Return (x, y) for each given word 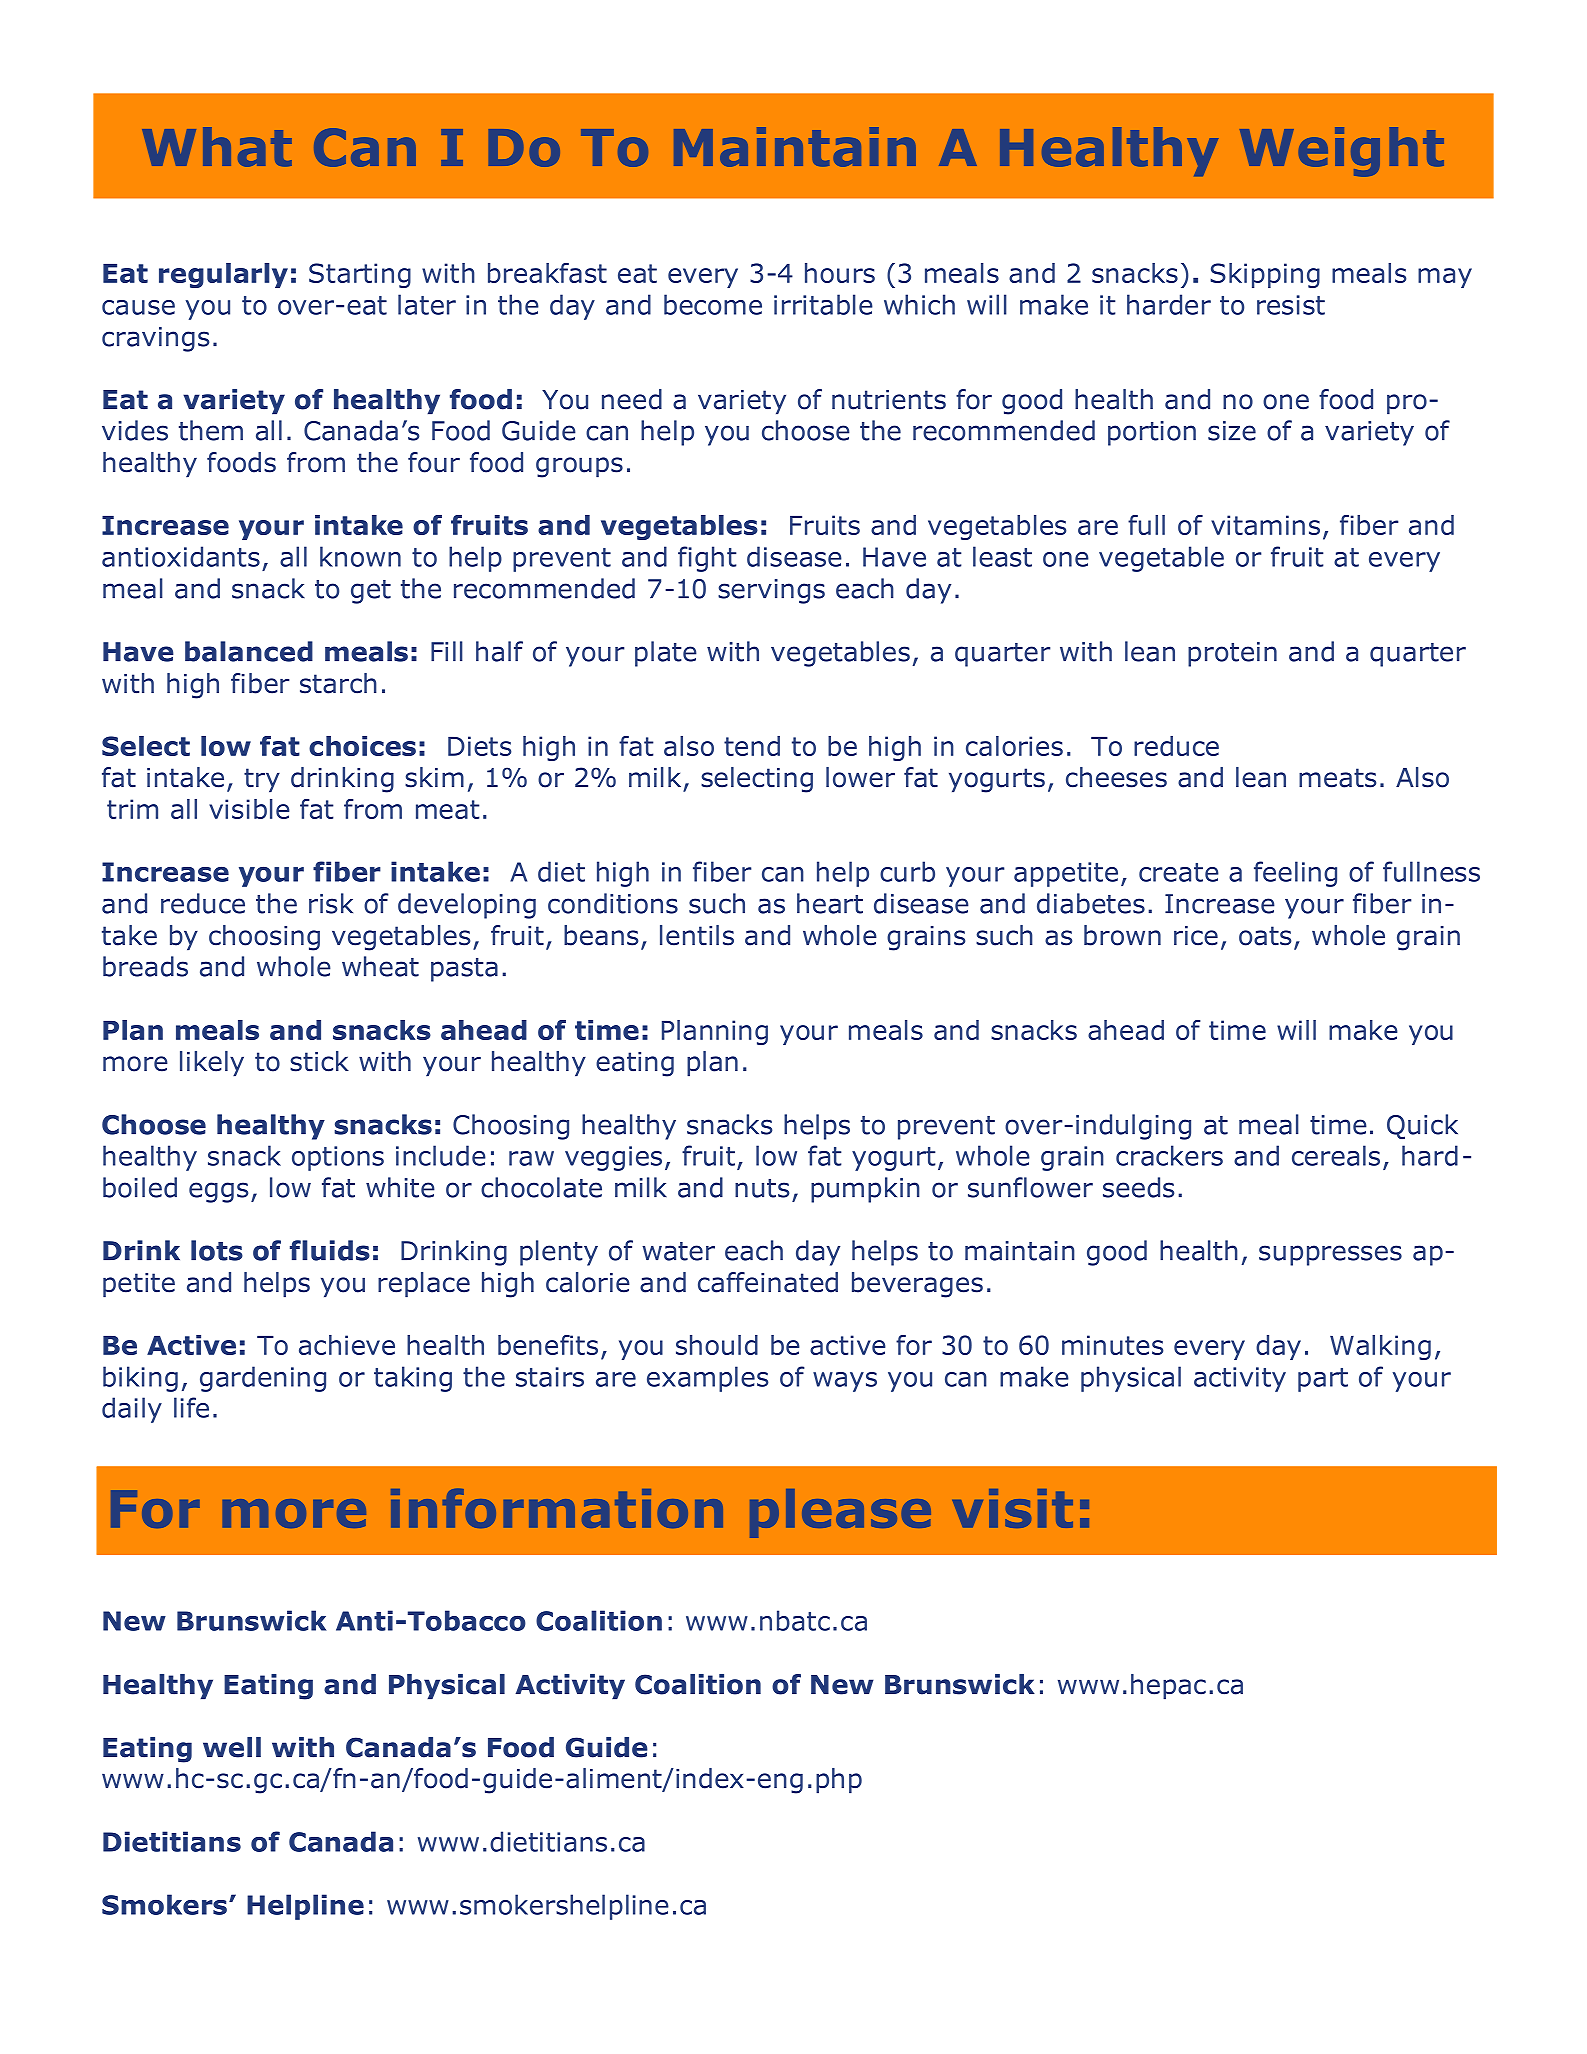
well (232, 1747)
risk (331, 903)
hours (840, 273)
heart (830, 903)
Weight (1342, 152)
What (217, 147)
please (840, 1513)
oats (1265, 936)
